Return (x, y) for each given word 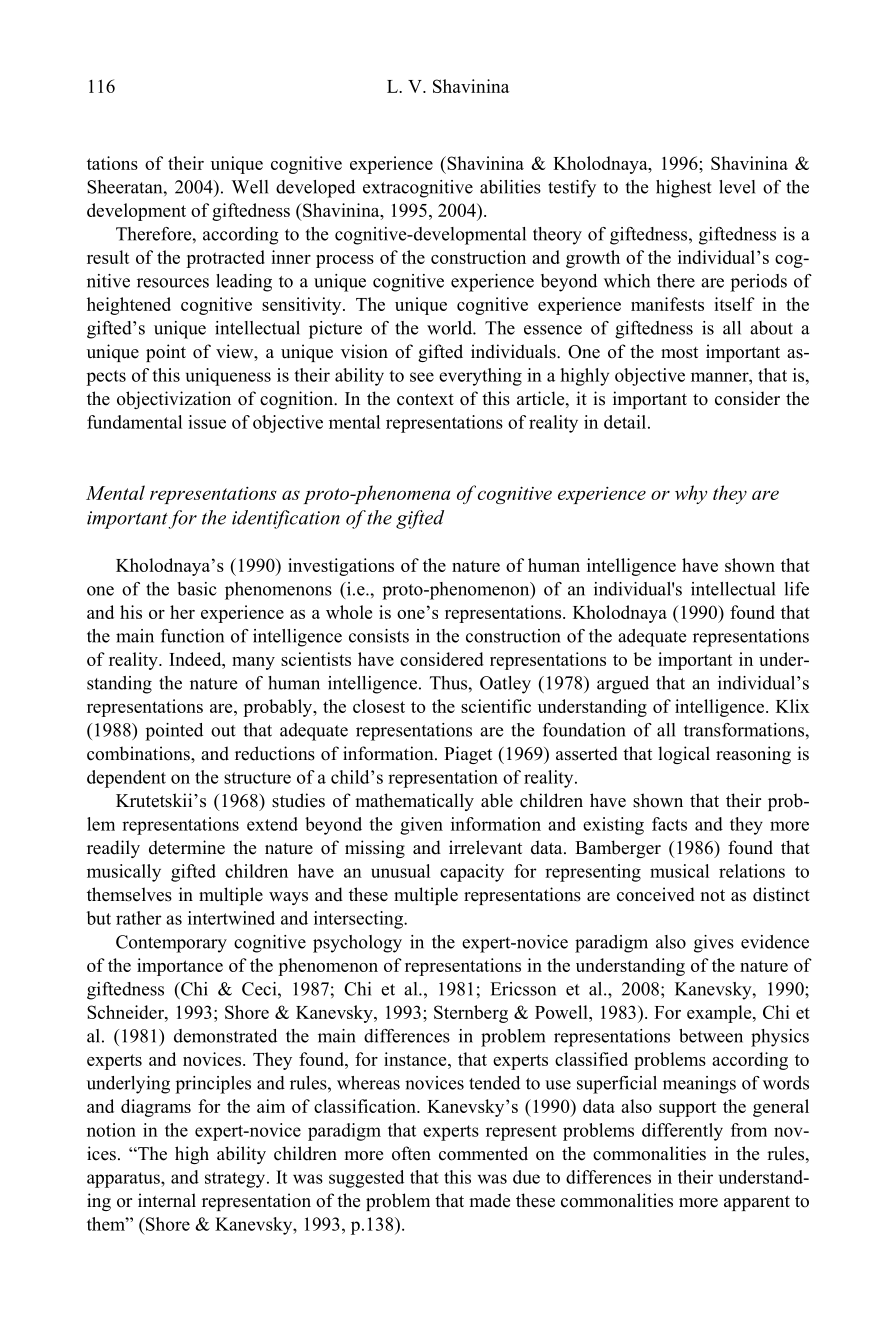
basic (197, 589)
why (691, 494)
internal (167, 1200)
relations (752, 871)
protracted (225, 259)
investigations (341, 567)
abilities (510, 187)
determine (187, 847)
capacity (472, 873)
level (737, 187)
